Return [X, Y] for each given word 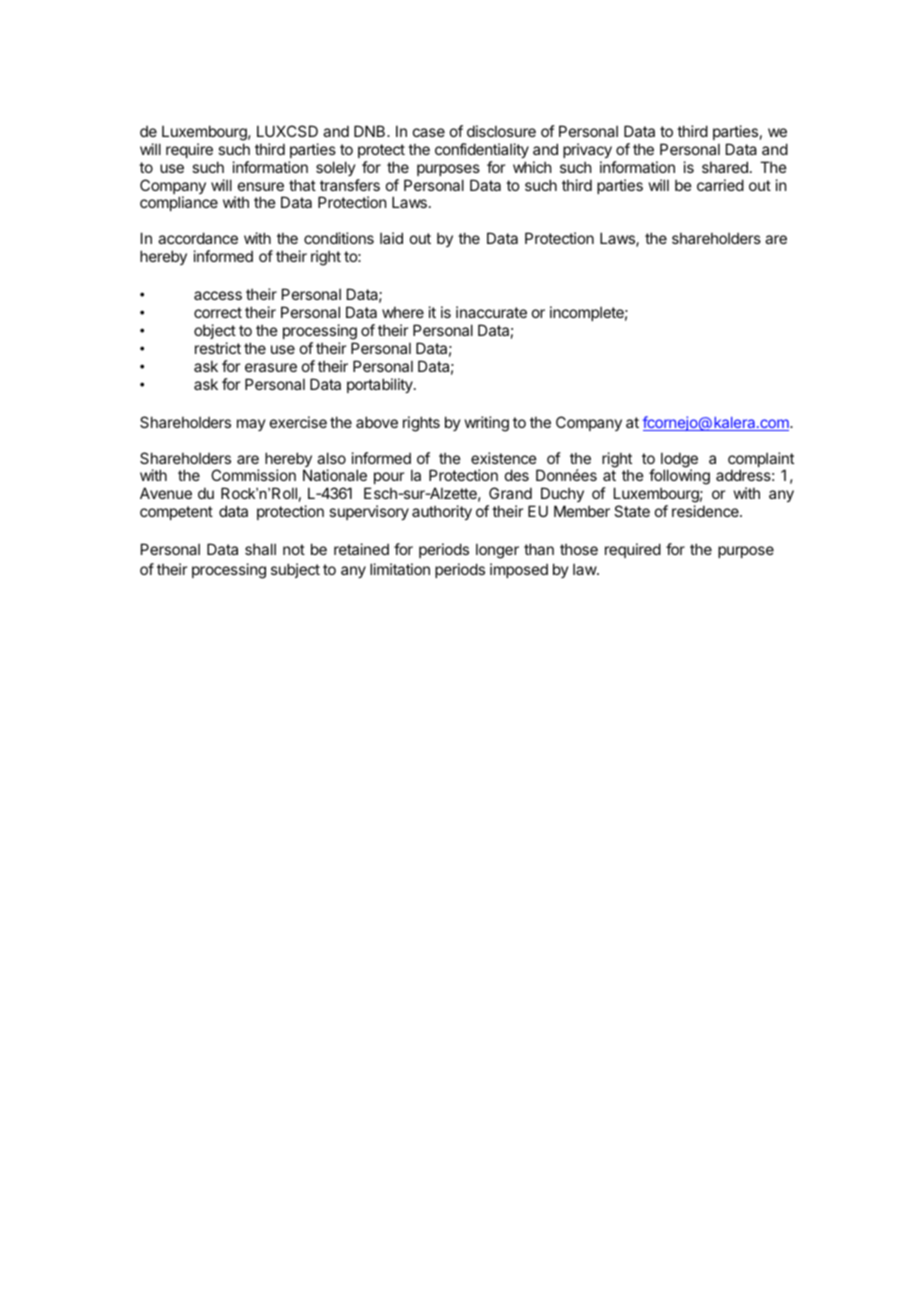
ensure [261, 186]
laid [391, 238]
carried [720, 185]
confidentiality [482, 150]
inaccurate [491, 312]
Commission [253, 475]
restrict [218, 348]
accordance [198, 238]
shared [725, 167]
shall [260, 549]
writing [487, 424]
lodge [679, 461]
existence [504, 458]
